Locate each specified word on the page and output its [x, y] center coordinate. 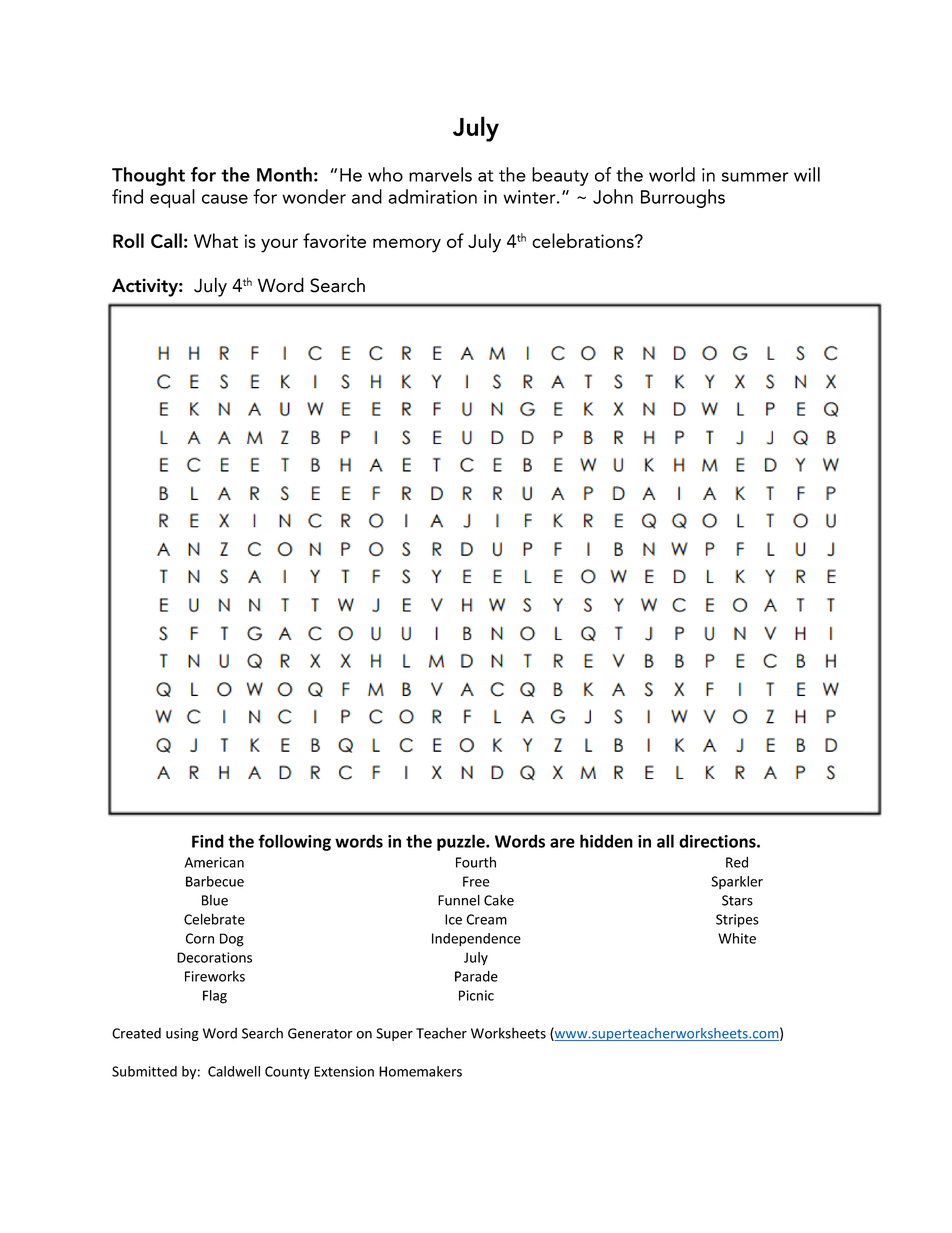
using [182, 1034]
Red [737, 862]
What [216, 240]
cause [225, 199]
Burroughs [683, 198]
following [294, 842]
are [562, 843]
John [613, 196]
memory [407, 245]
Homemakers [420, 1071]
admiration [432, 196]
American [214, 862]
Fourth [476, 862]
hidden [606, 841]
